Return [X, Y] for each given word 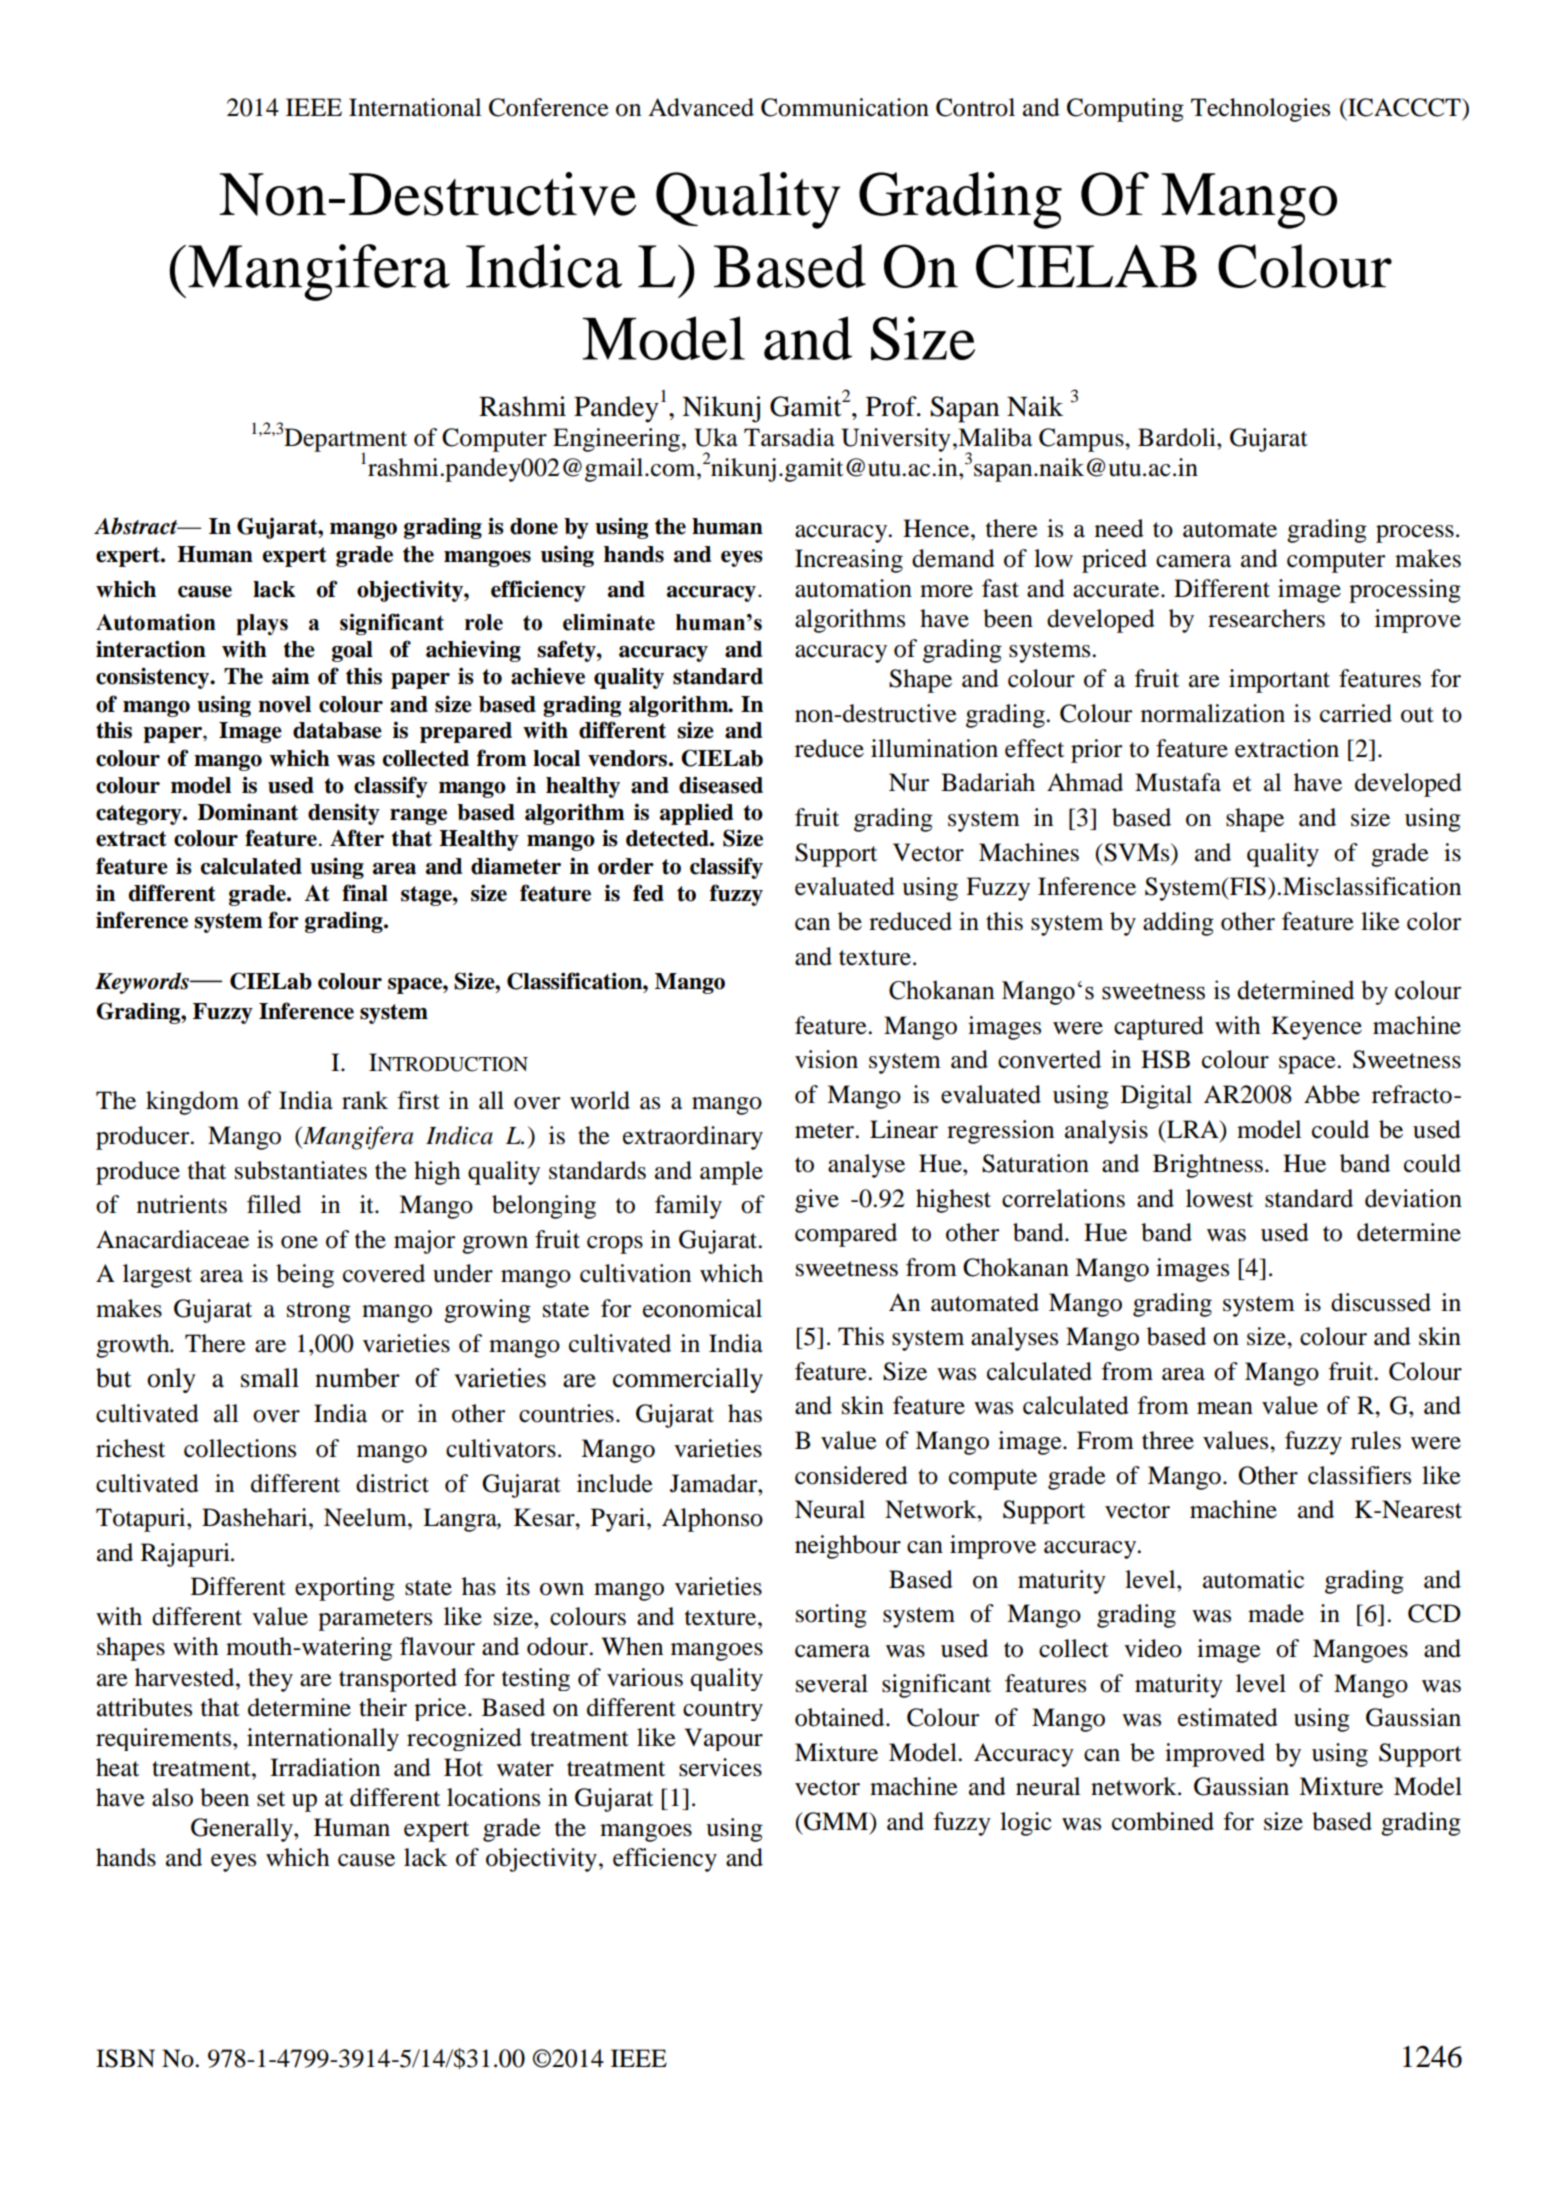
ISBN [125, 2058]
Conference [549, 107]
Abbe [1332, 1094]
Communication [845, 107]
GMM [836, 1821]
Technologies [1260, 110]
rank [365, 1100]
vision [826, 1059]
